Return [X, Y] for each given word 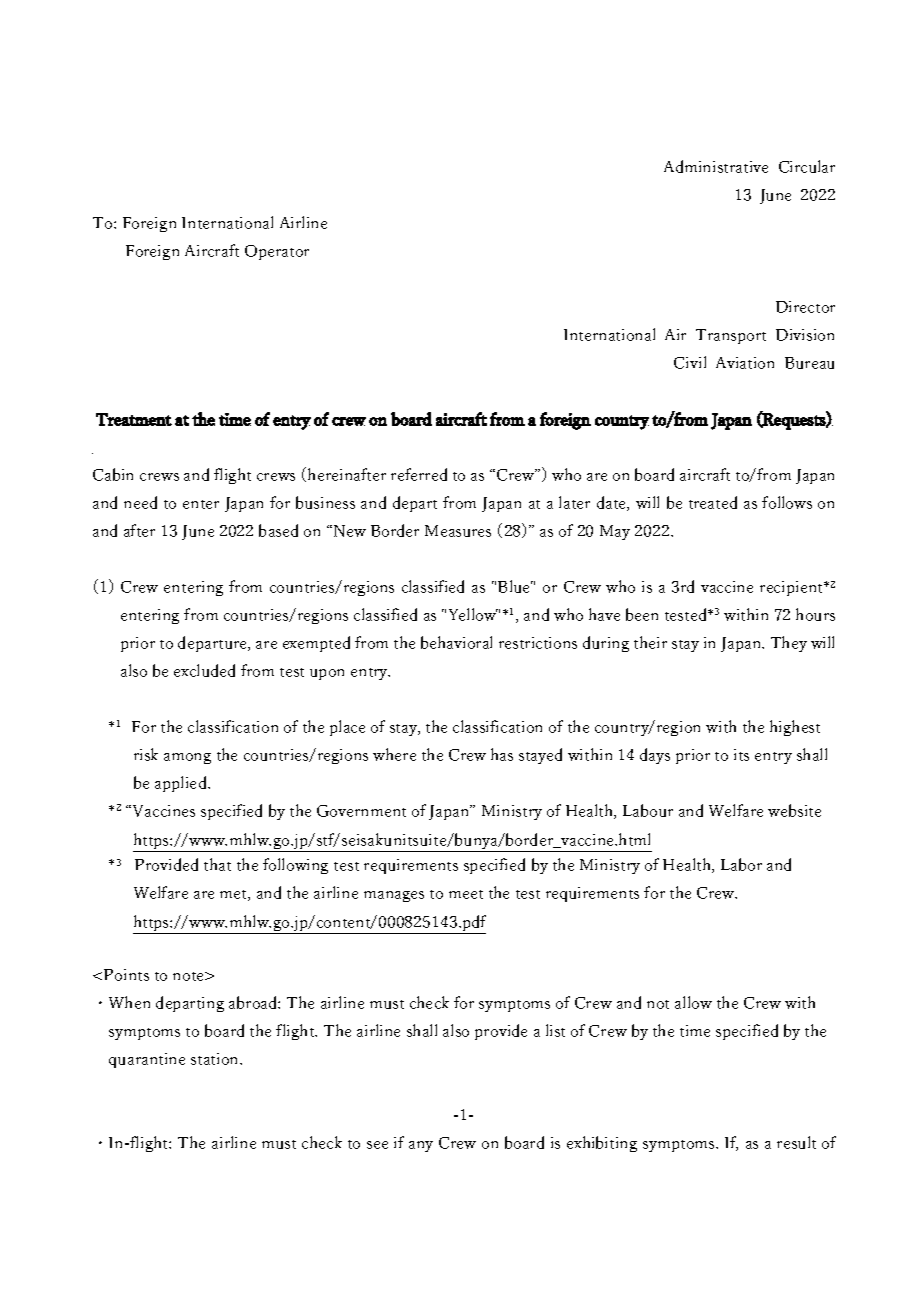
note [189, 976]
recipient [793, 588]
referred [419, 474]
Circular [807, 166]
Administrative [716, 166]
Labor [741, 864]
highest [795, 728]
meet [466, 894]
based [278, 530]
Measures [458, 531]
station [216, 1059]
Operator [277, 252]
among [187, 758]
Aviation [745, 363]
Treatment [134, 419]
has [502, 754]
